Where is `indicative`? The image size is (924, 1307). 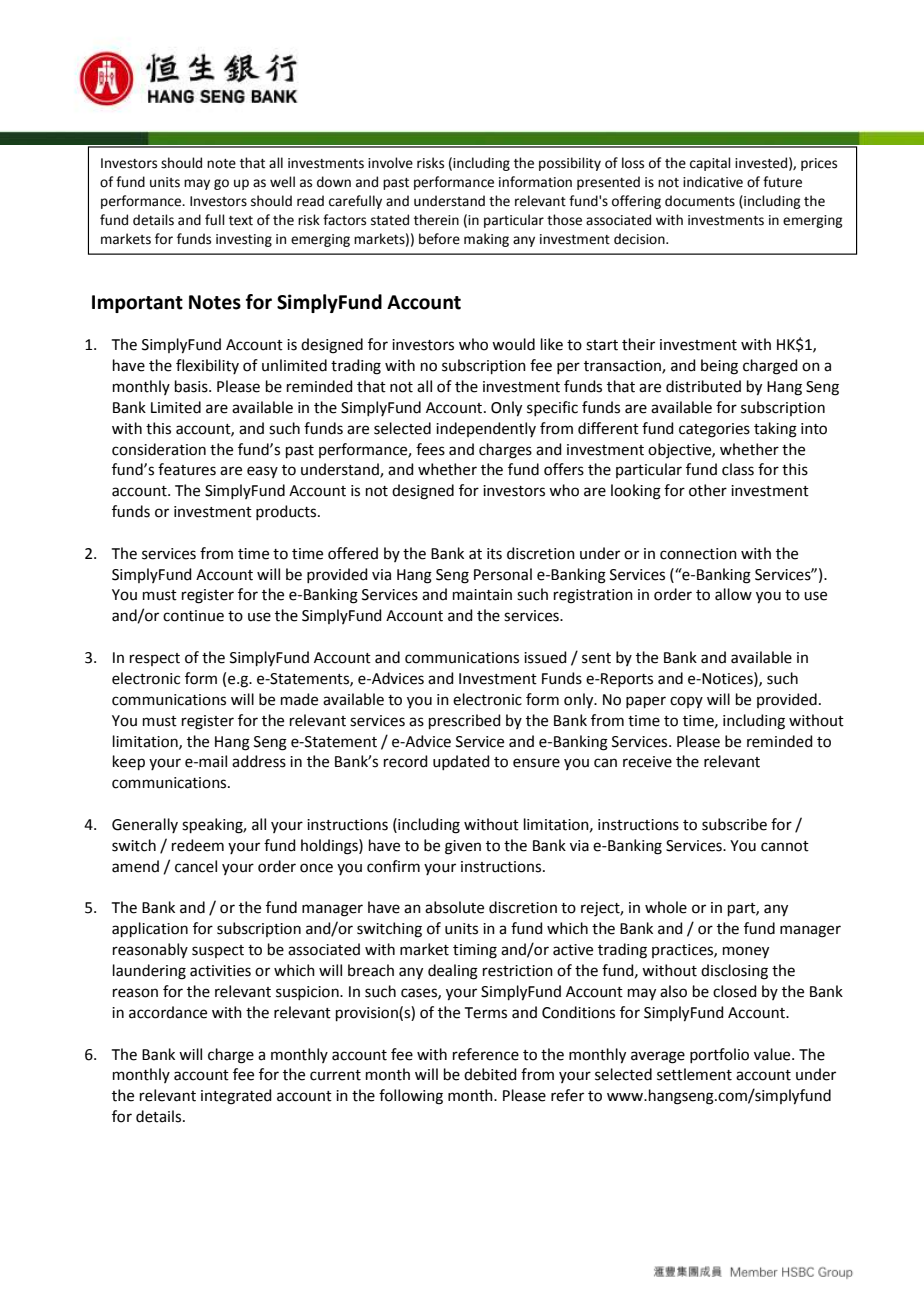 indicative is located at coordinates (713, 182).
